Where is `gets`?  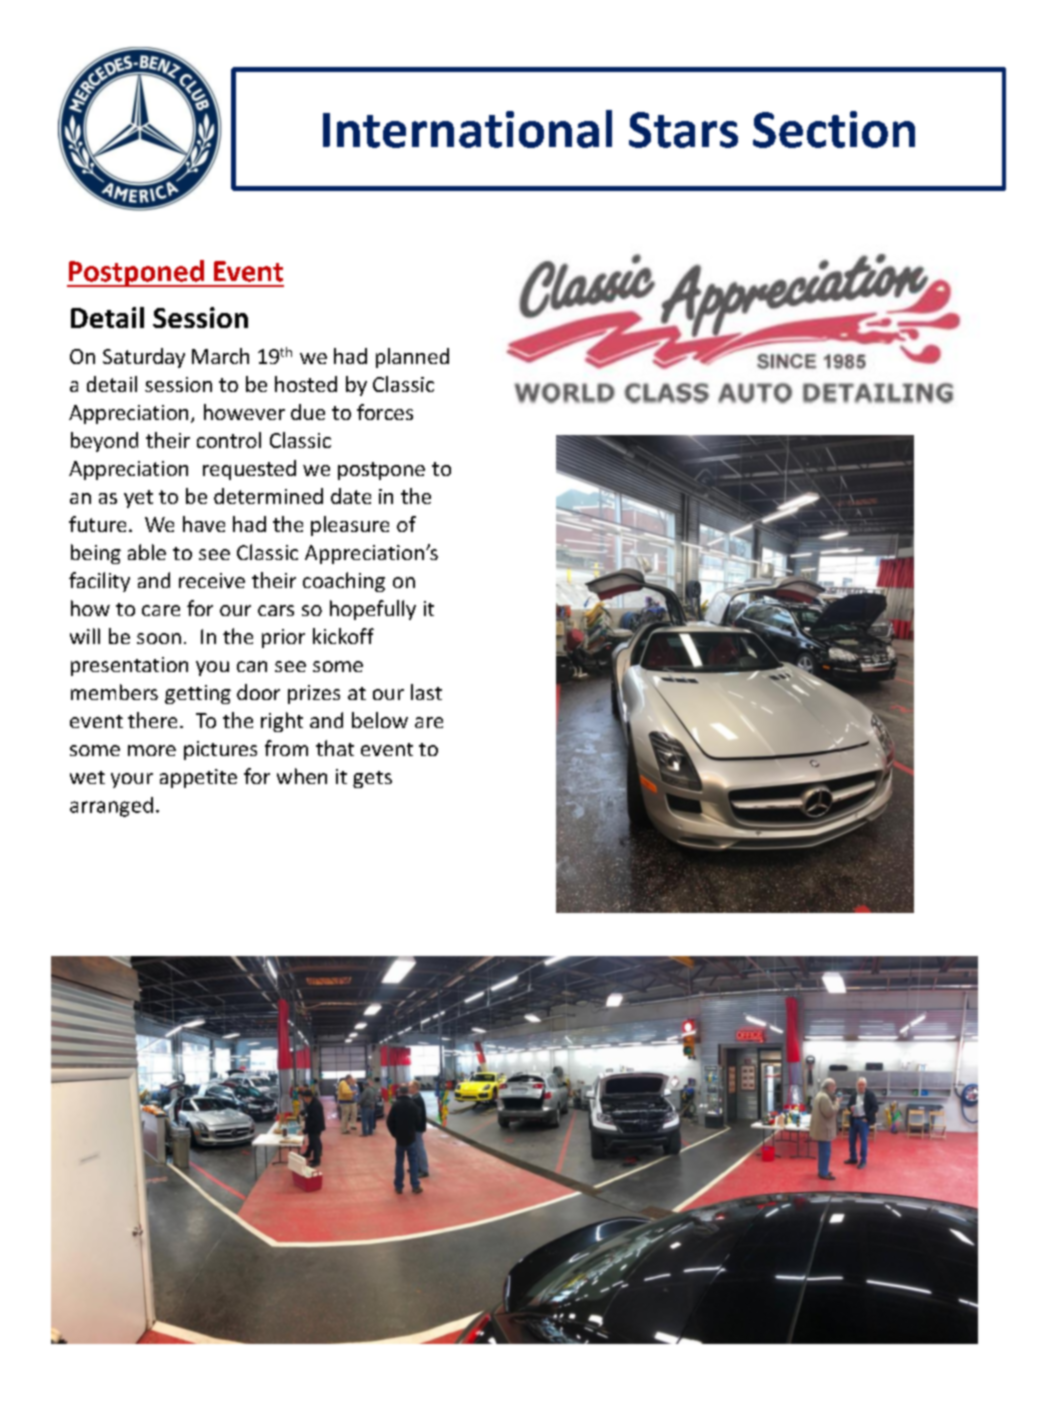 gets is located at coordinates (372, 779).
